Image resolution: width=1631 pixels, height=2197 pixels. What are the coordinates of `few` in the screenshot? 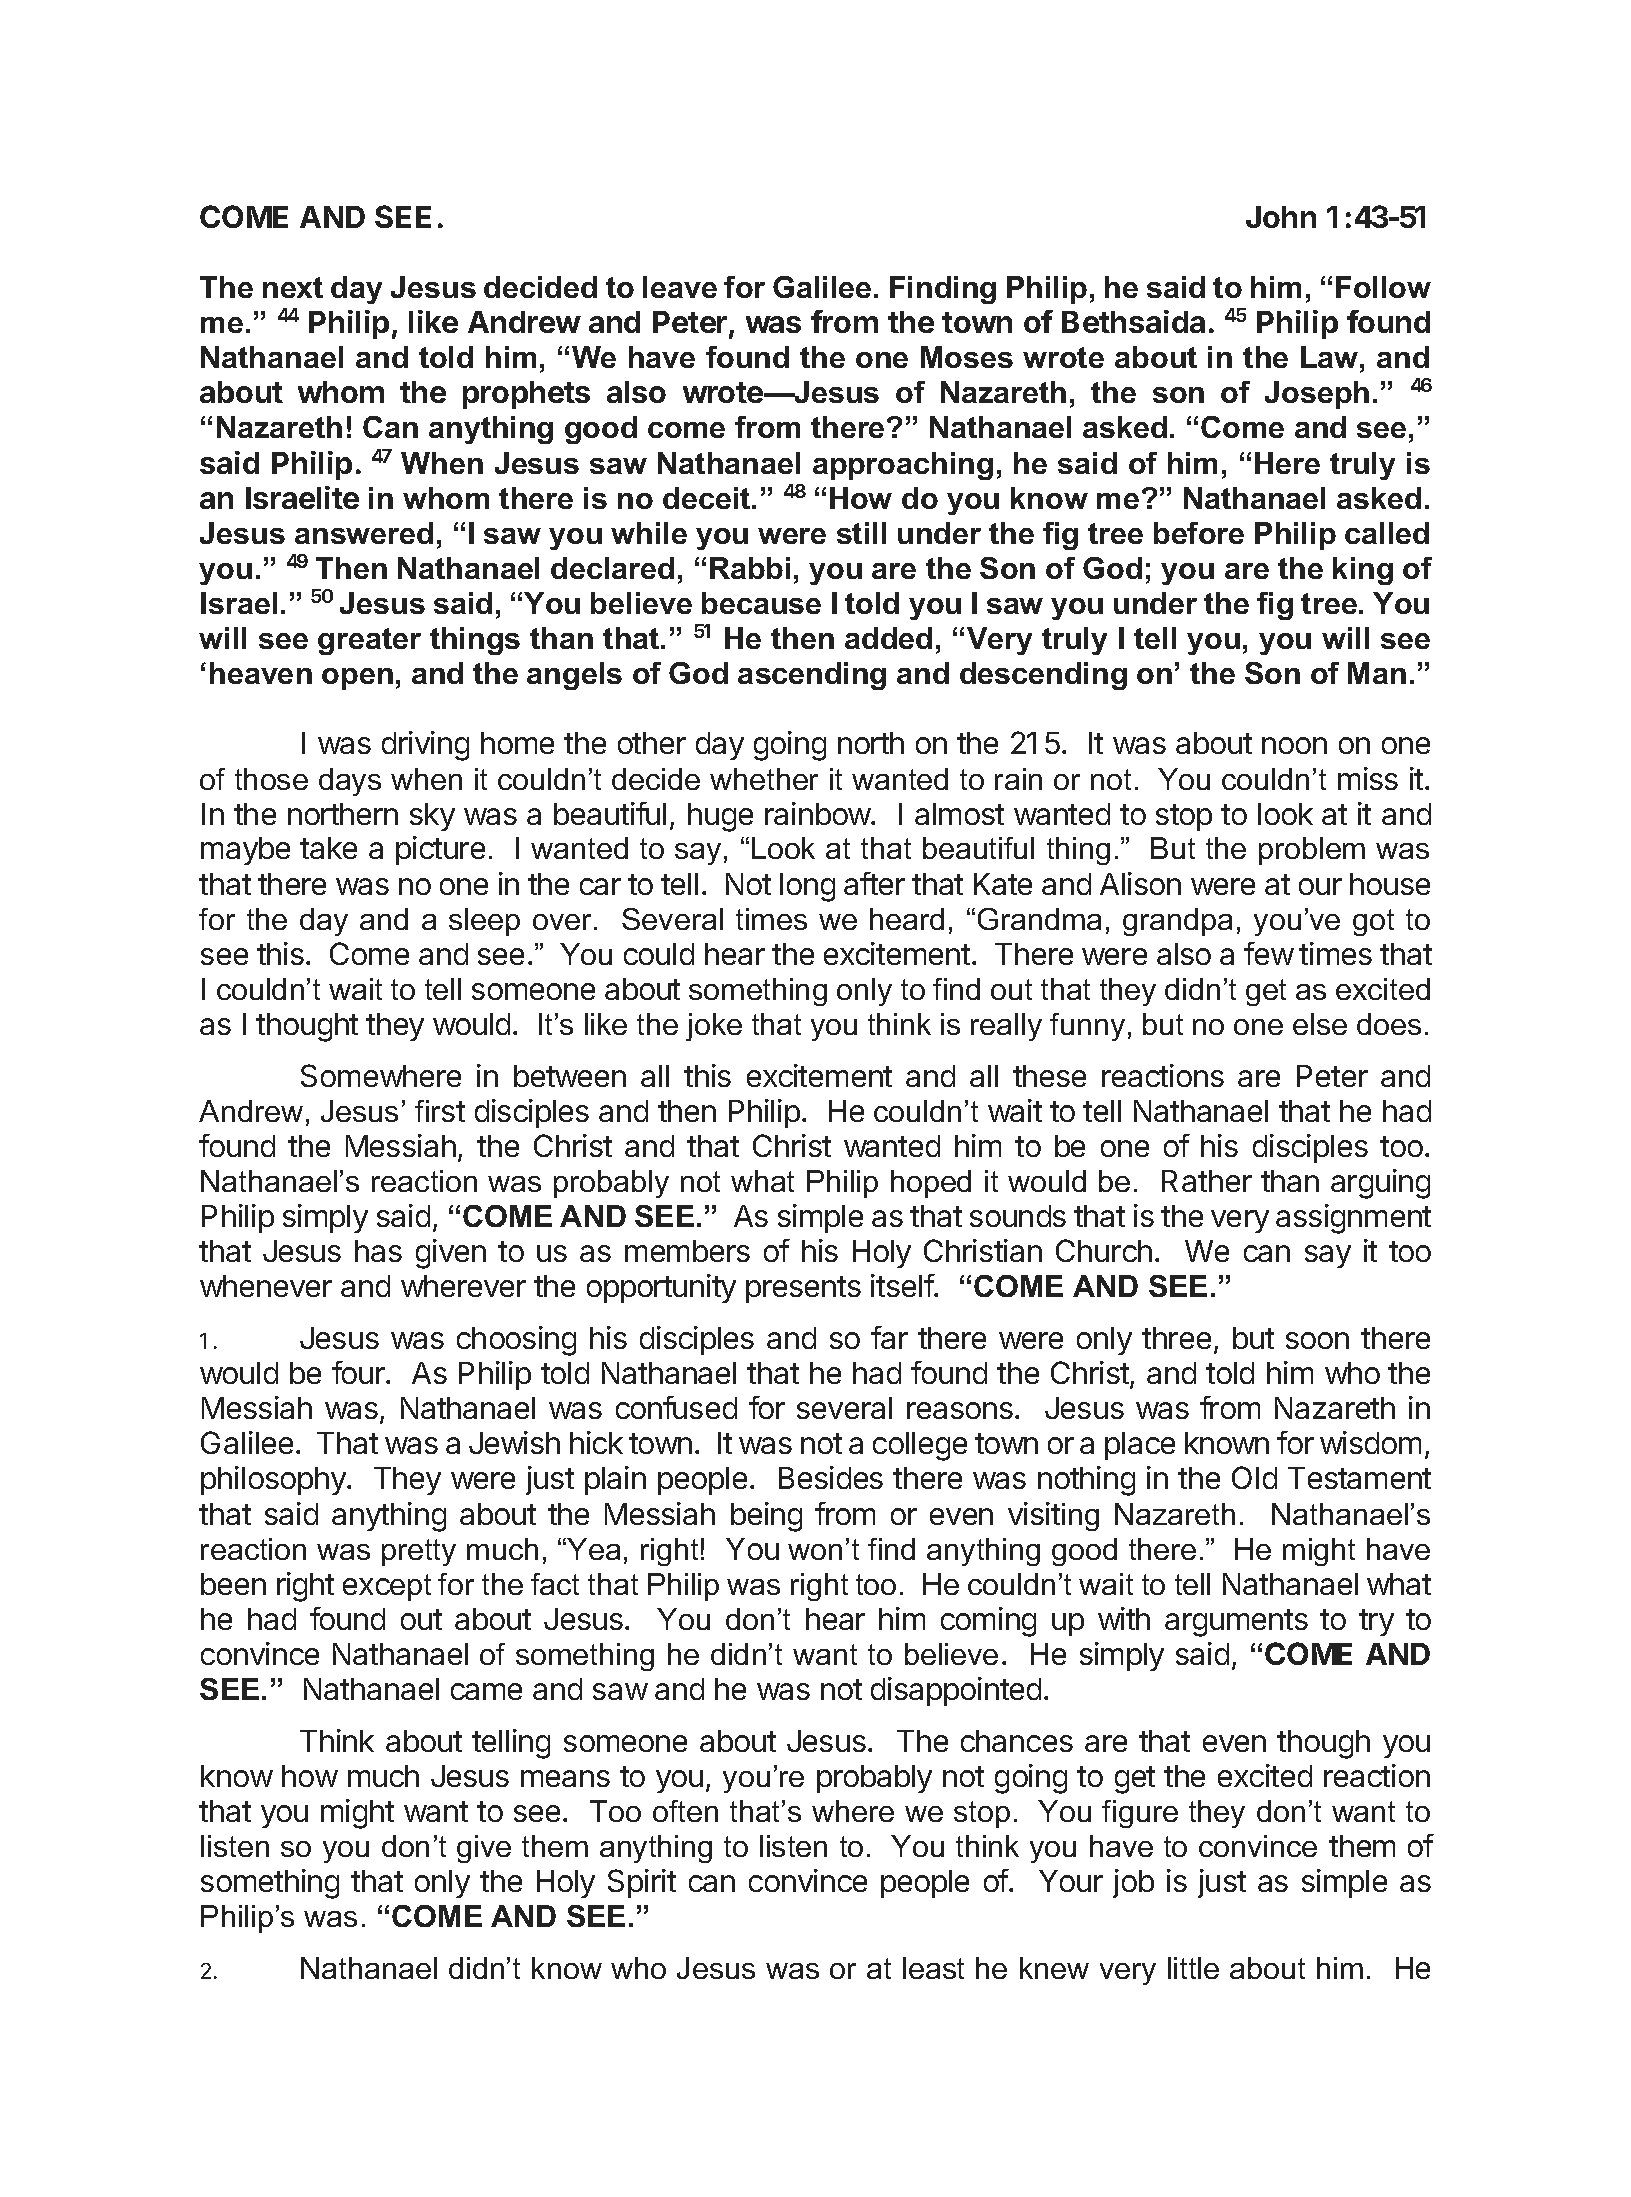 It's located at (1269, 953).
